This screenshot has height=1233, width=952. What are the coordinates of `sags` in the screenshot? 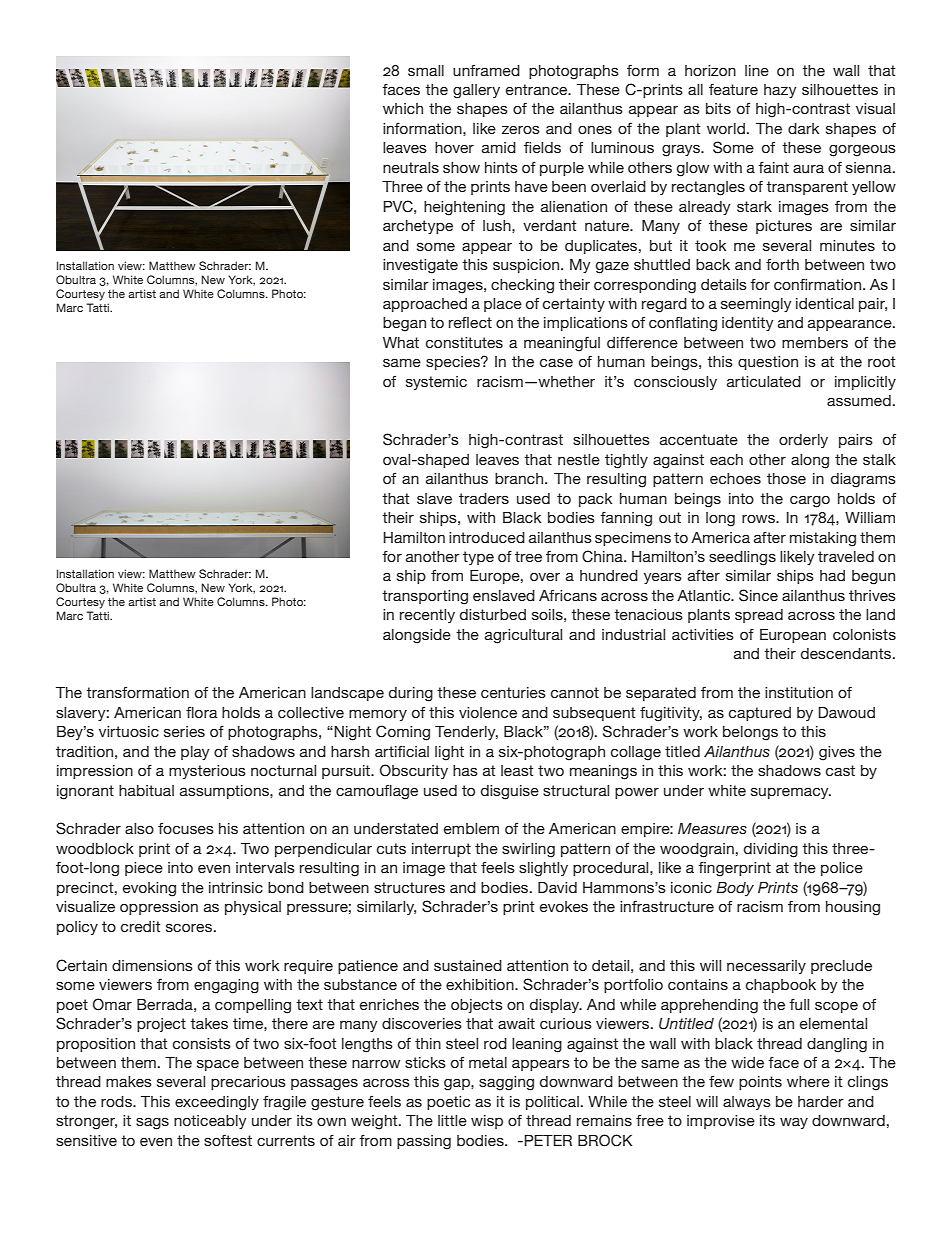 It's located at (152, 1123).
